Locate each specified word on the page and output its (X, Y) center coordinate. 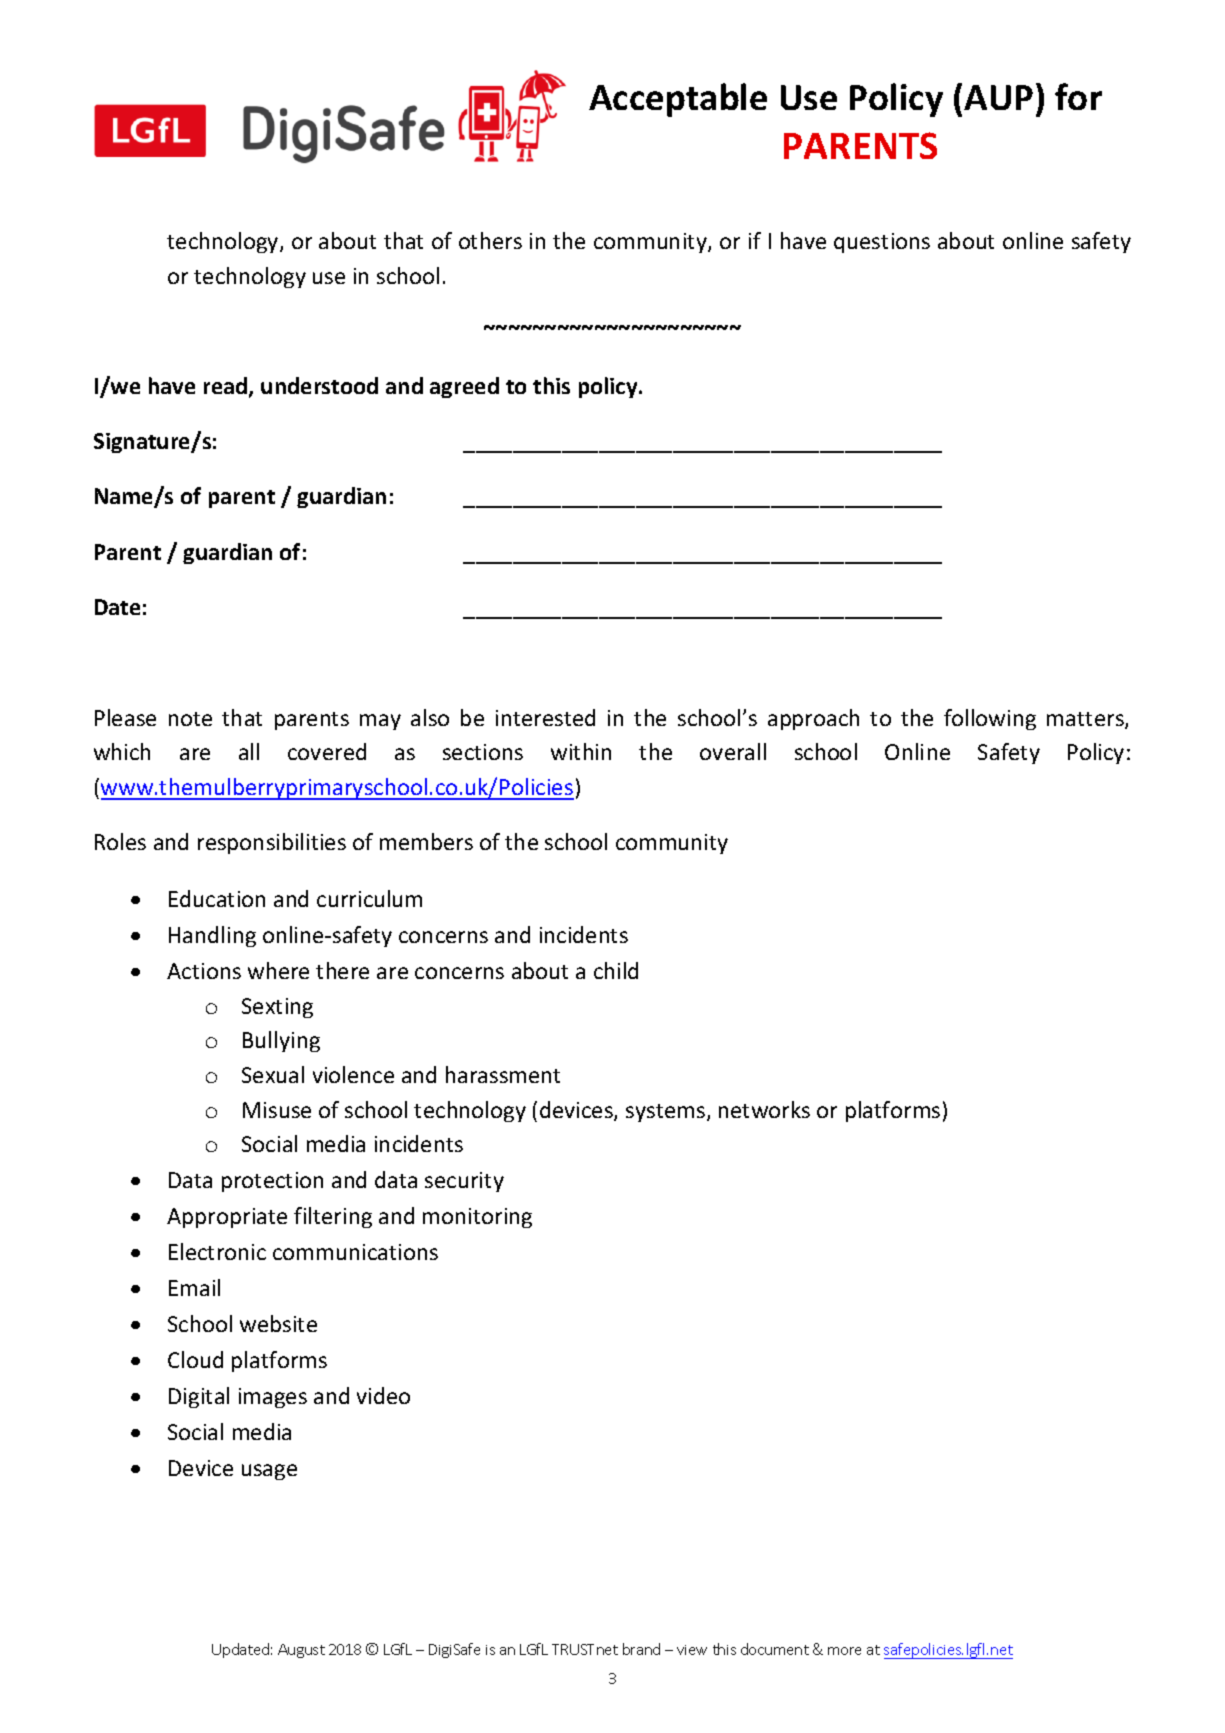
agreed (464, 387)
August (301, 1651)
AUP (998, 97)
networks (764, 1109)
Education (217, 898)
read (227, 387)
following (990, 719)
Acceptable (678, 100)
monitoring (477, 1218)
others (490, 240)
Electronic (217, 1251)
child (616, 970)
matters (1086, 720)
